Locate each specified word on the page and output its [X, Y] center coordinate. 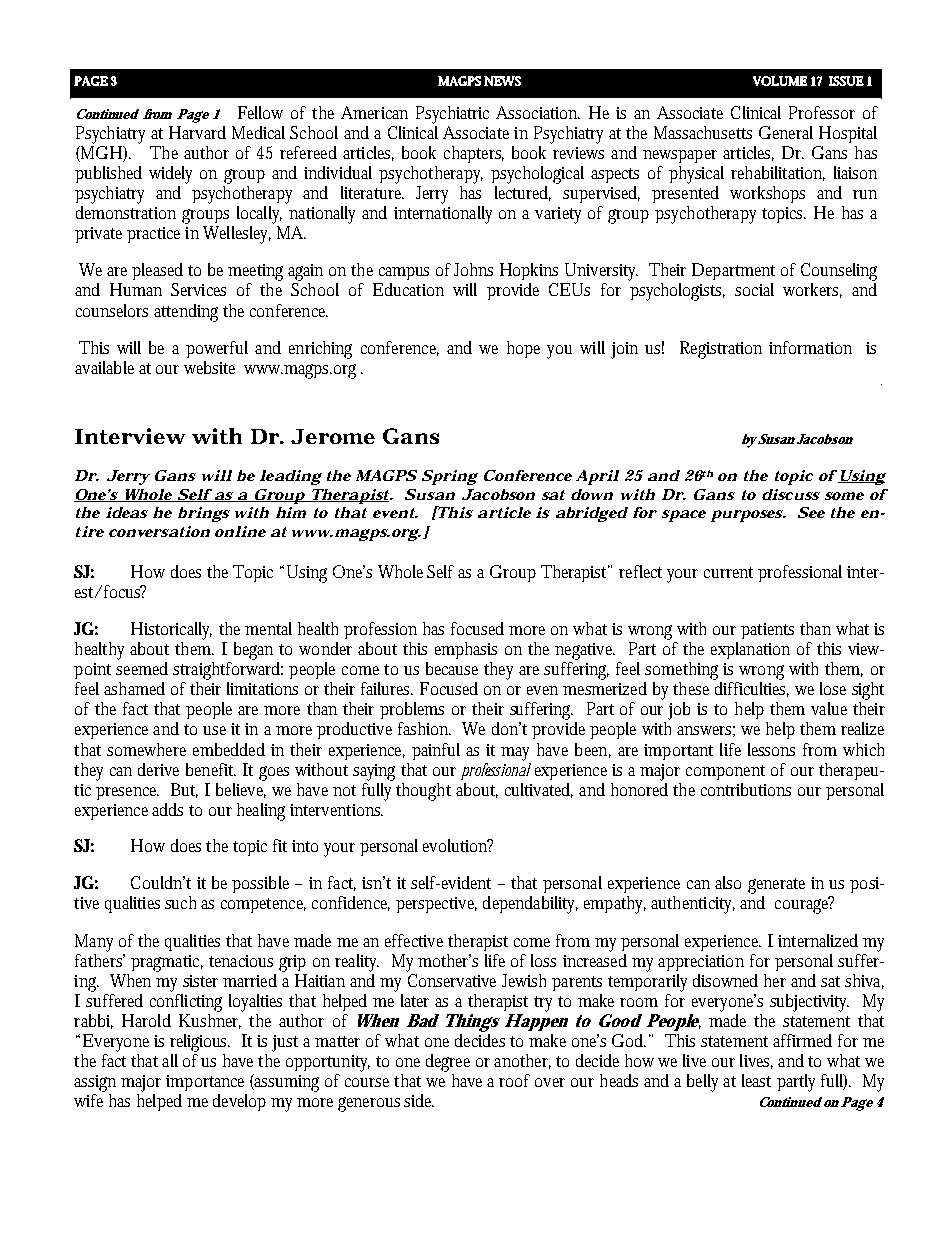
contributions [746, 789]
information [810, 347]
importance [205, 1083]
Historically [171, 631]
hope [523, 349]
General [786, 132]
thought [423, 792]
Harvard [197, 132]
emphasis [466, 650]
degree [448, 1063]
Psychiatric [452, 115]
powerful [217, 349]
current [728, 572]
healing [261, 812]
